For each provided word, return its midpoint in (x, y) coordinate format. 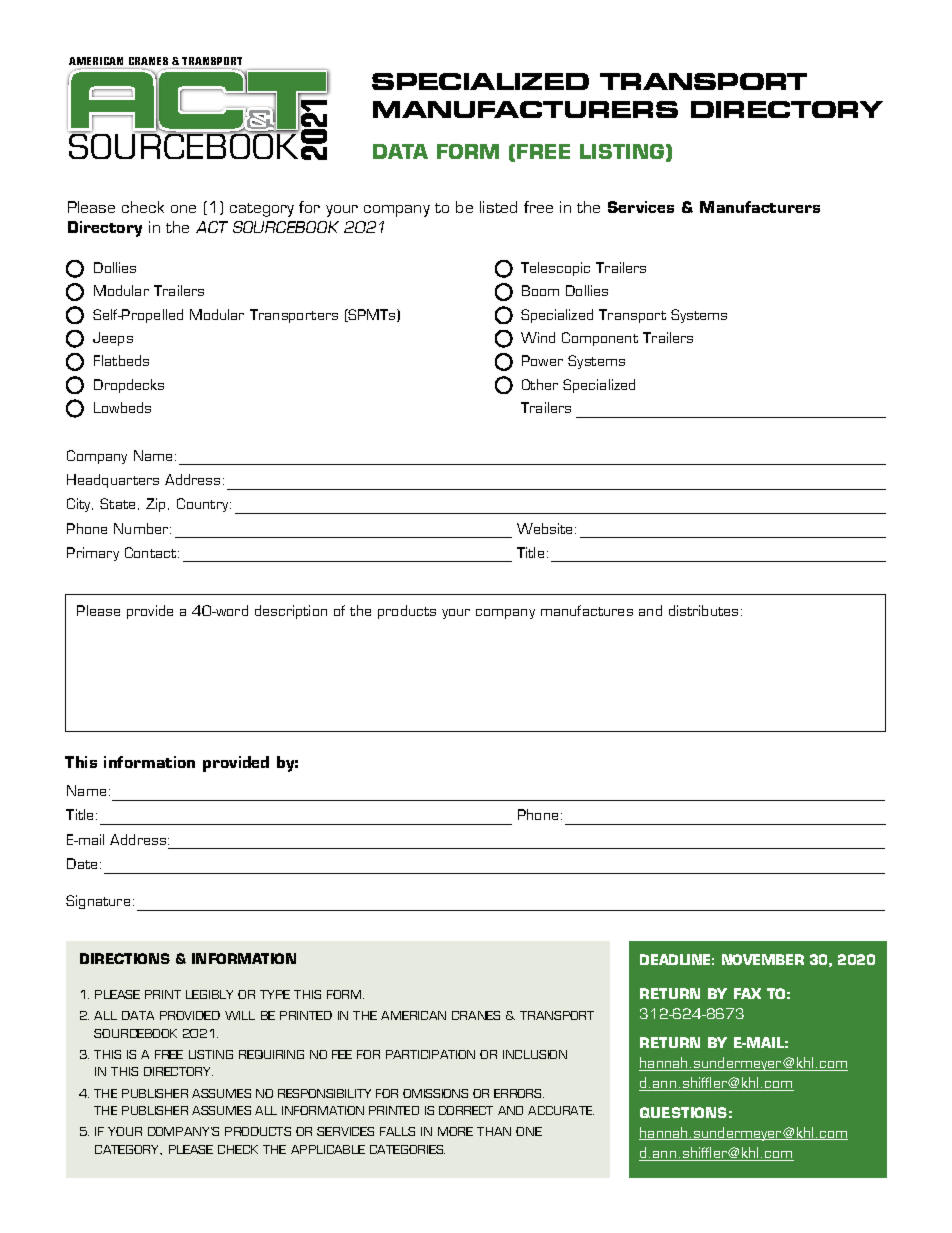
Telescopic (555, 269)
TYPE (275, 994)
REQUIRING (271, 1054)
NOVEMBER (763, 959)
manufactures (587, 610)
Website (544, 528)
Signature (98, 902)
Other (540, 384)
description (291, 612)
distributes (703, 610)
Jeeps (113, 339)
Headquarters (113, 481)
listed (498, 207)
